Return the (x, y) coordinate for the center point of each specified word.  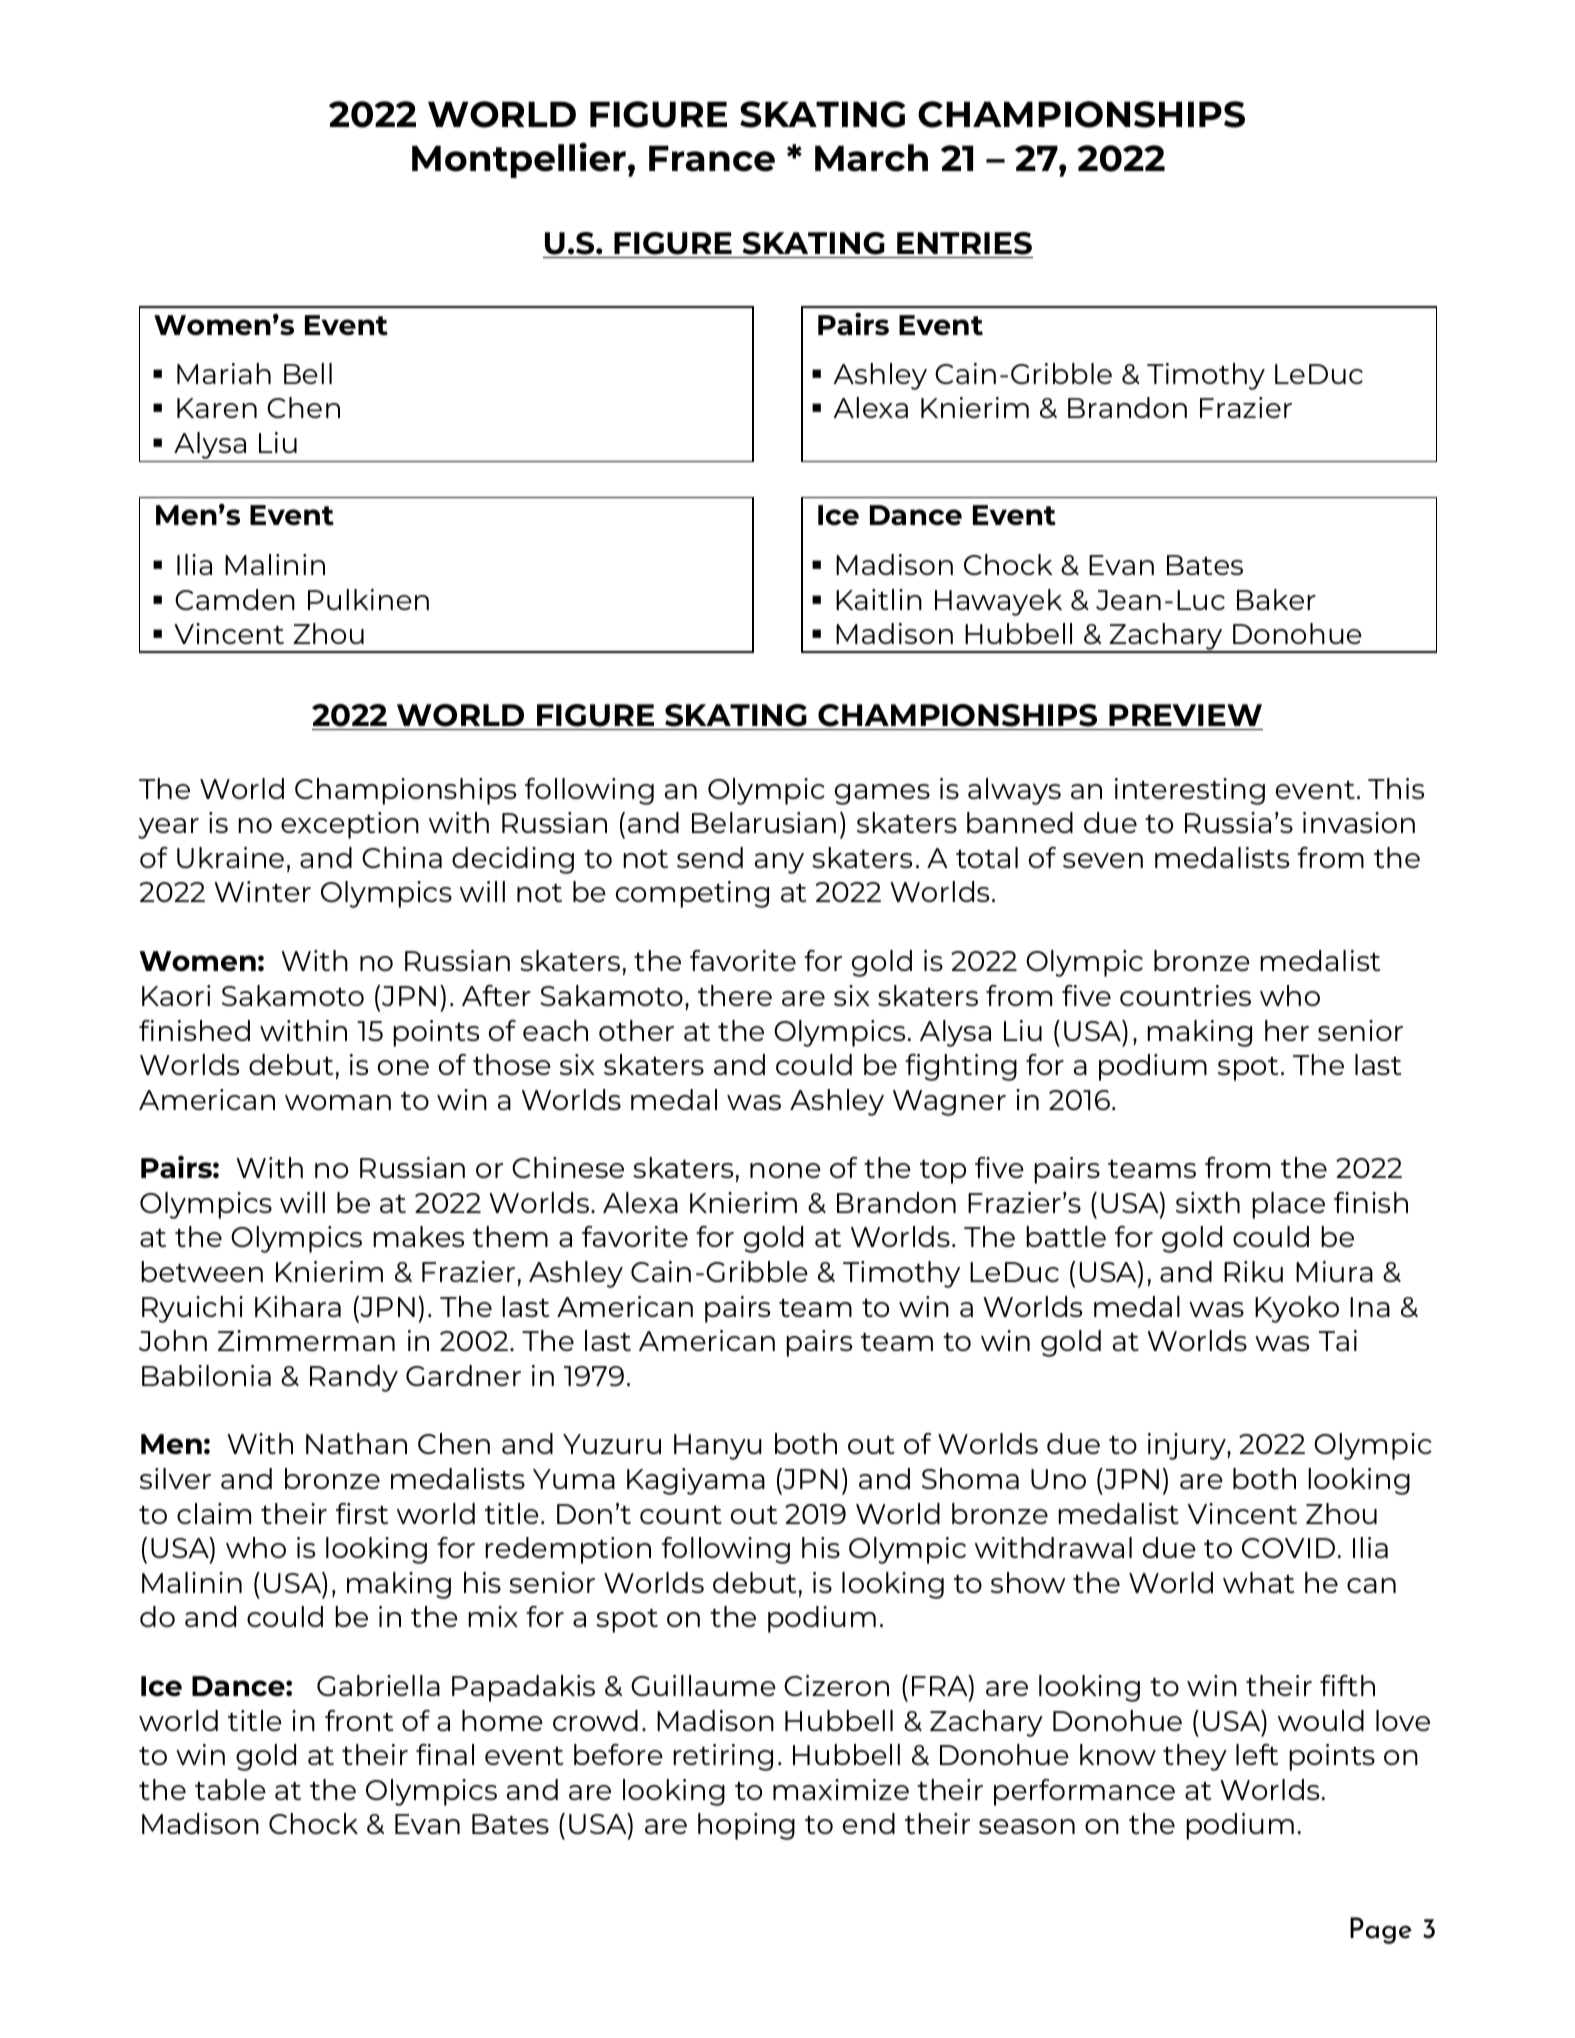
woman (338, 1102)
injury (1188, 1446)
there (735, 995)
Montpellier (519, 160)
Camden (235, 599)
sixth (1208, 1202)
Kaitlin (879, 599)
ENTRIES (964, 243)
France (712, 158)
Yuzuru (612, 1444)
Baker (1276, 599)
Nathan (356, 1443)
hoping (746, 1826)
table (230, 1789)
